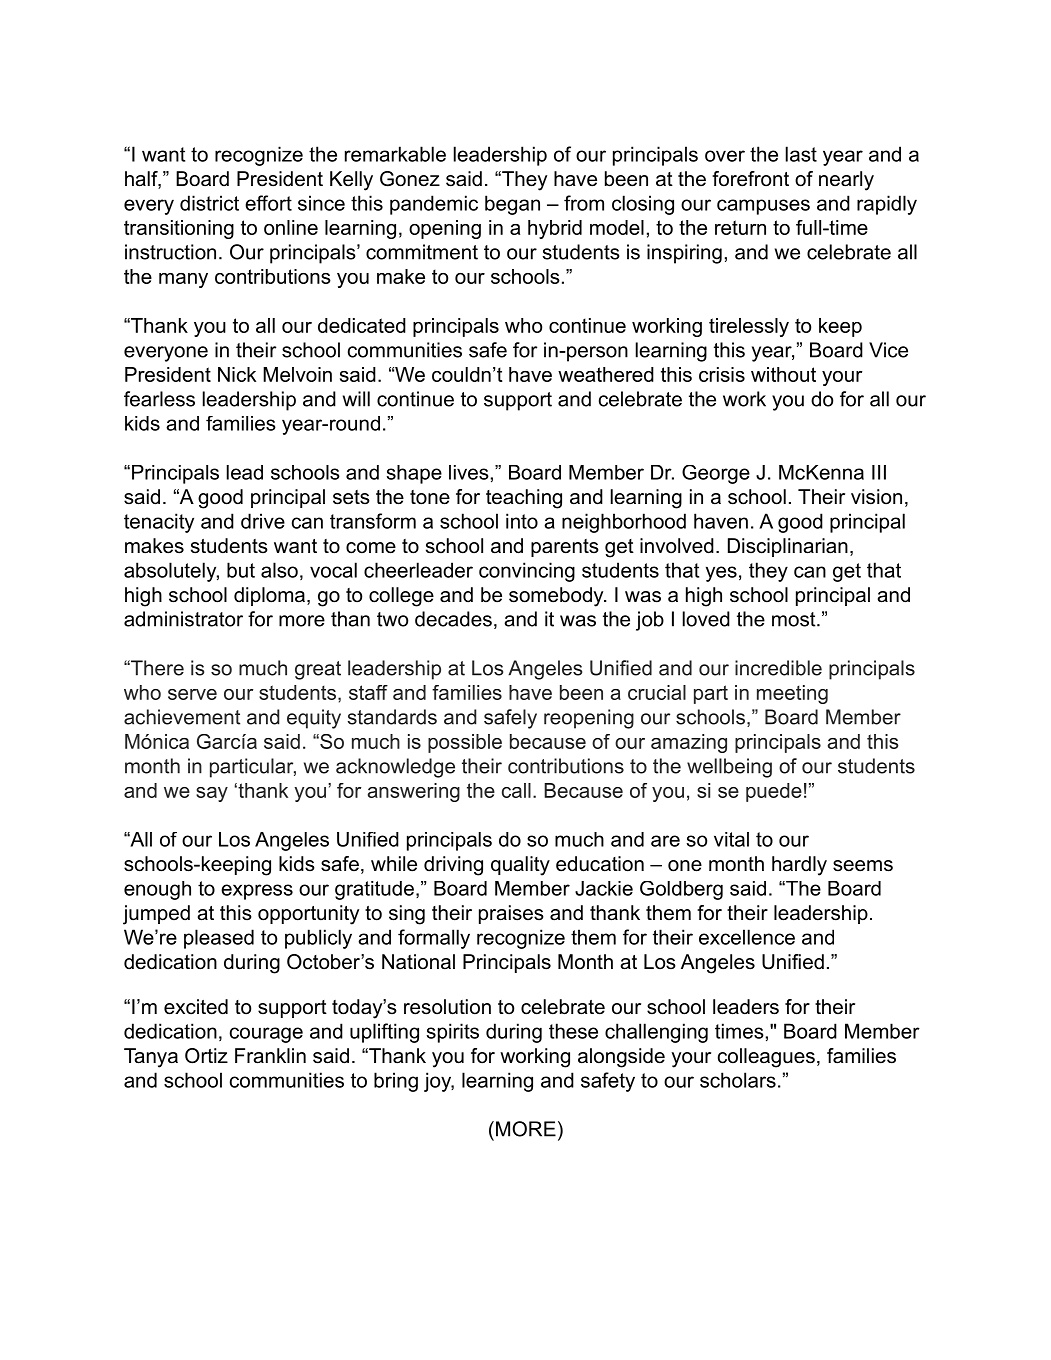 The height and width of the screenshot is (1360, 1051). What do you see at coordinates (268, 203) in the screenshot?
I see `effort` at bounding box center [268, 203].
